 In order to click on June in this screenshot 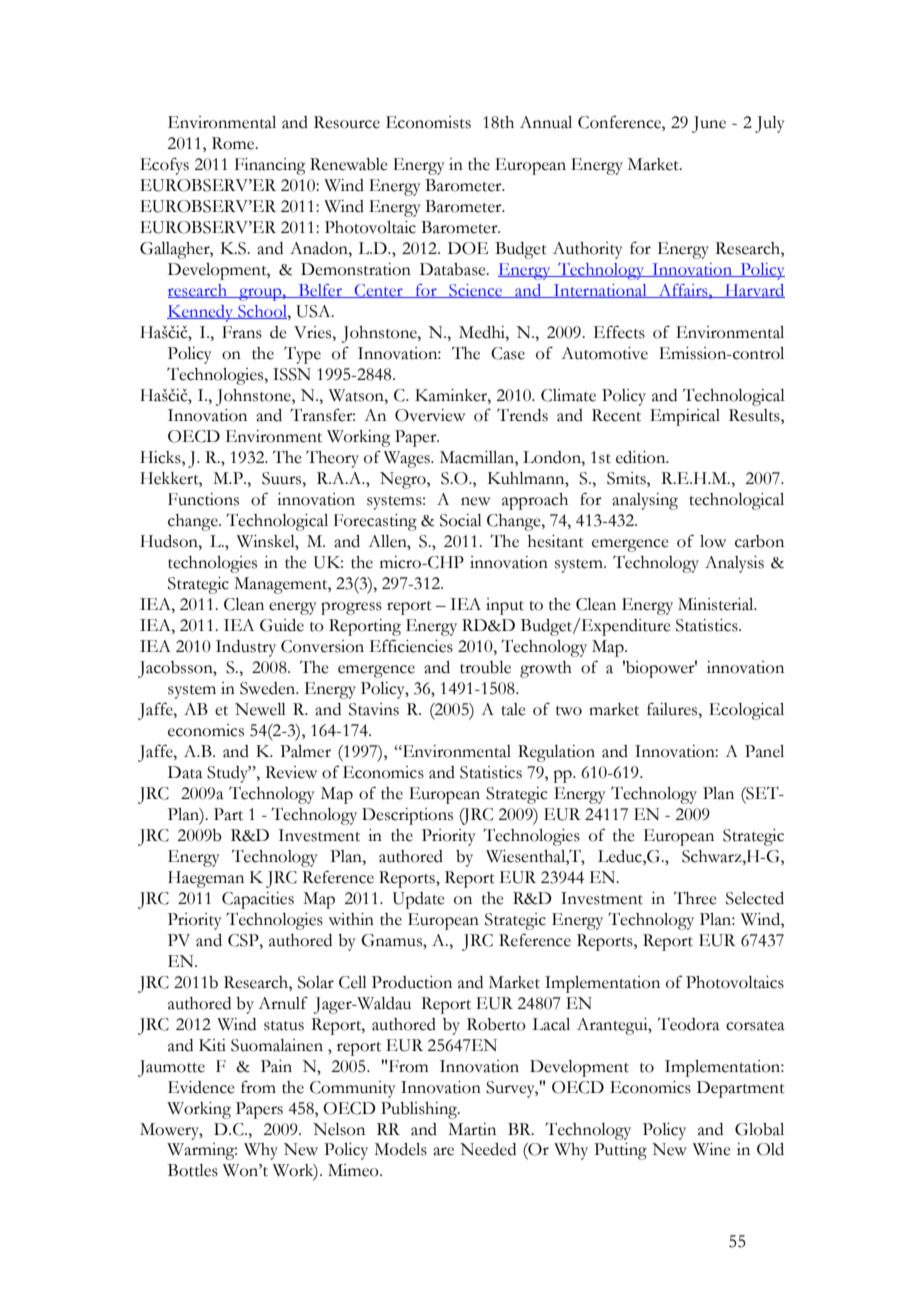, I will do `click(709, 124)`.
